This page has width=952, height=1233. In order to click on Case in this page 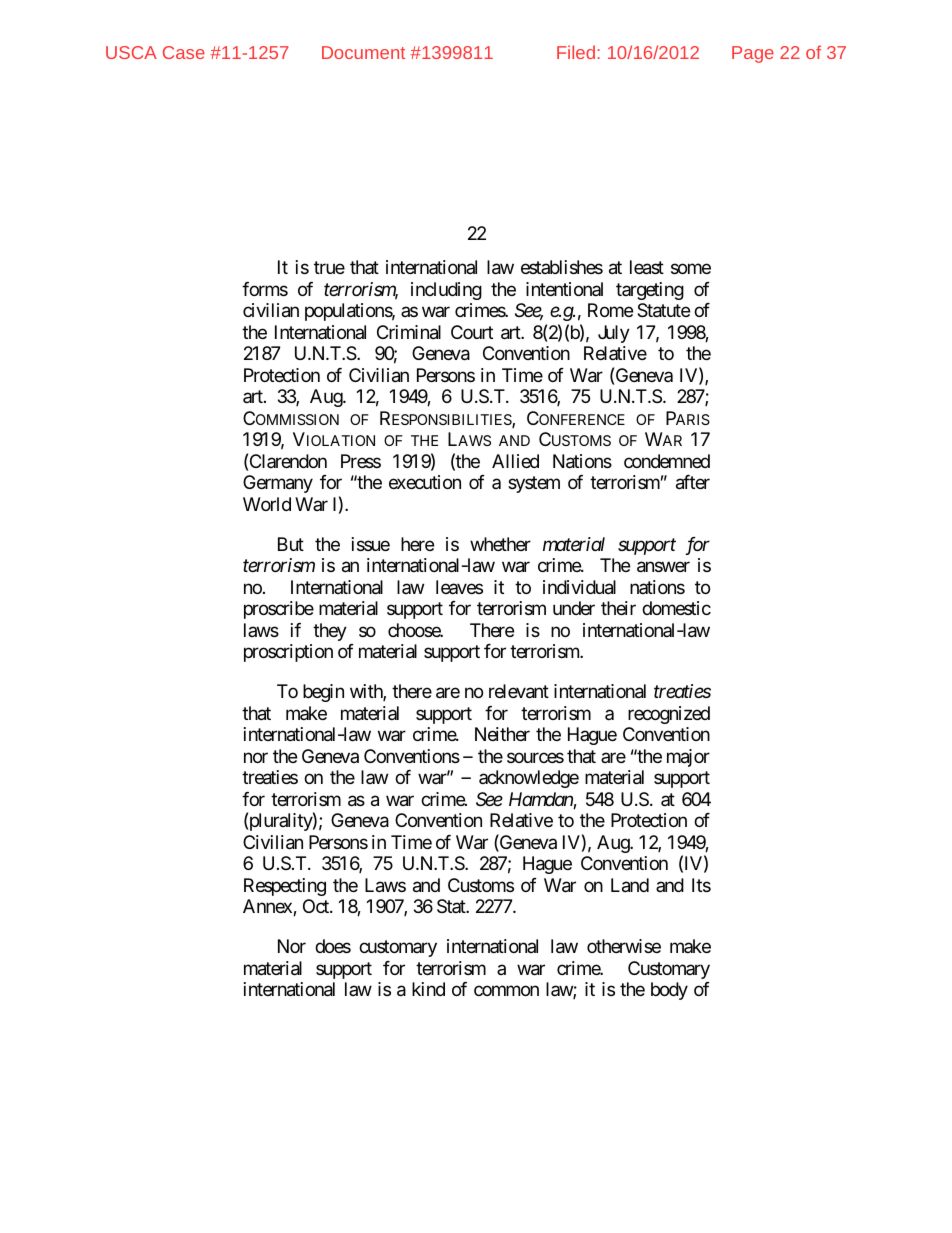, I will do `click(184, 52)`.
